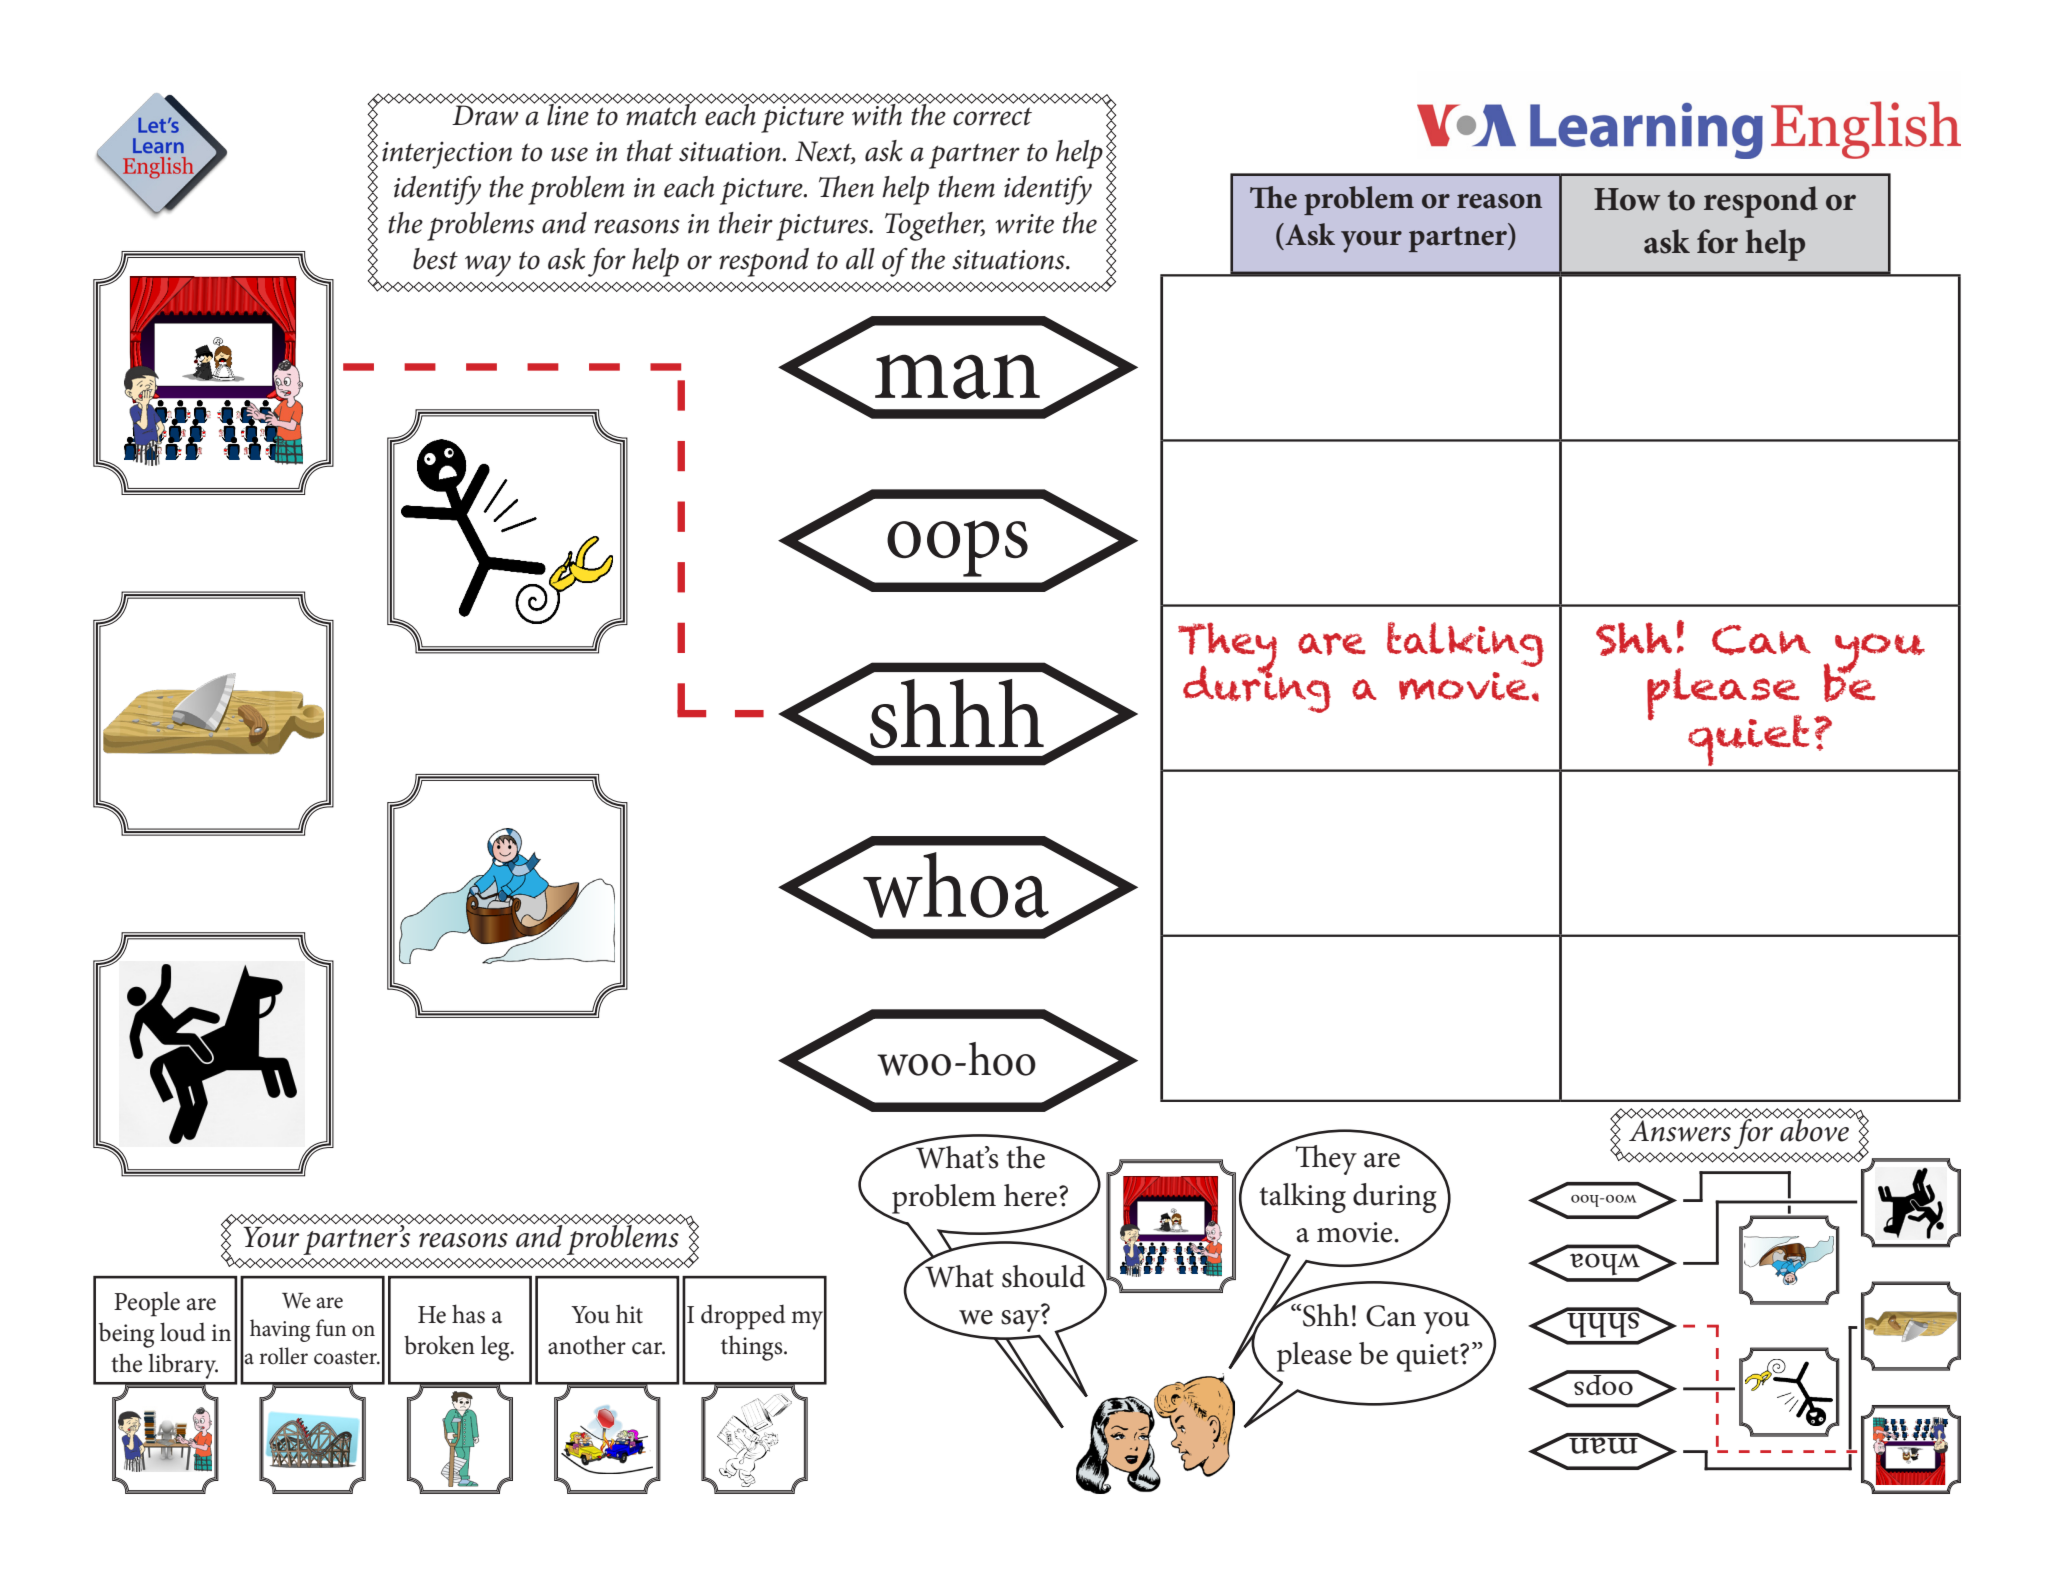 The height and width of the screenshot is (1587, 2054). I want to click on above, so click(1815, 1129).
